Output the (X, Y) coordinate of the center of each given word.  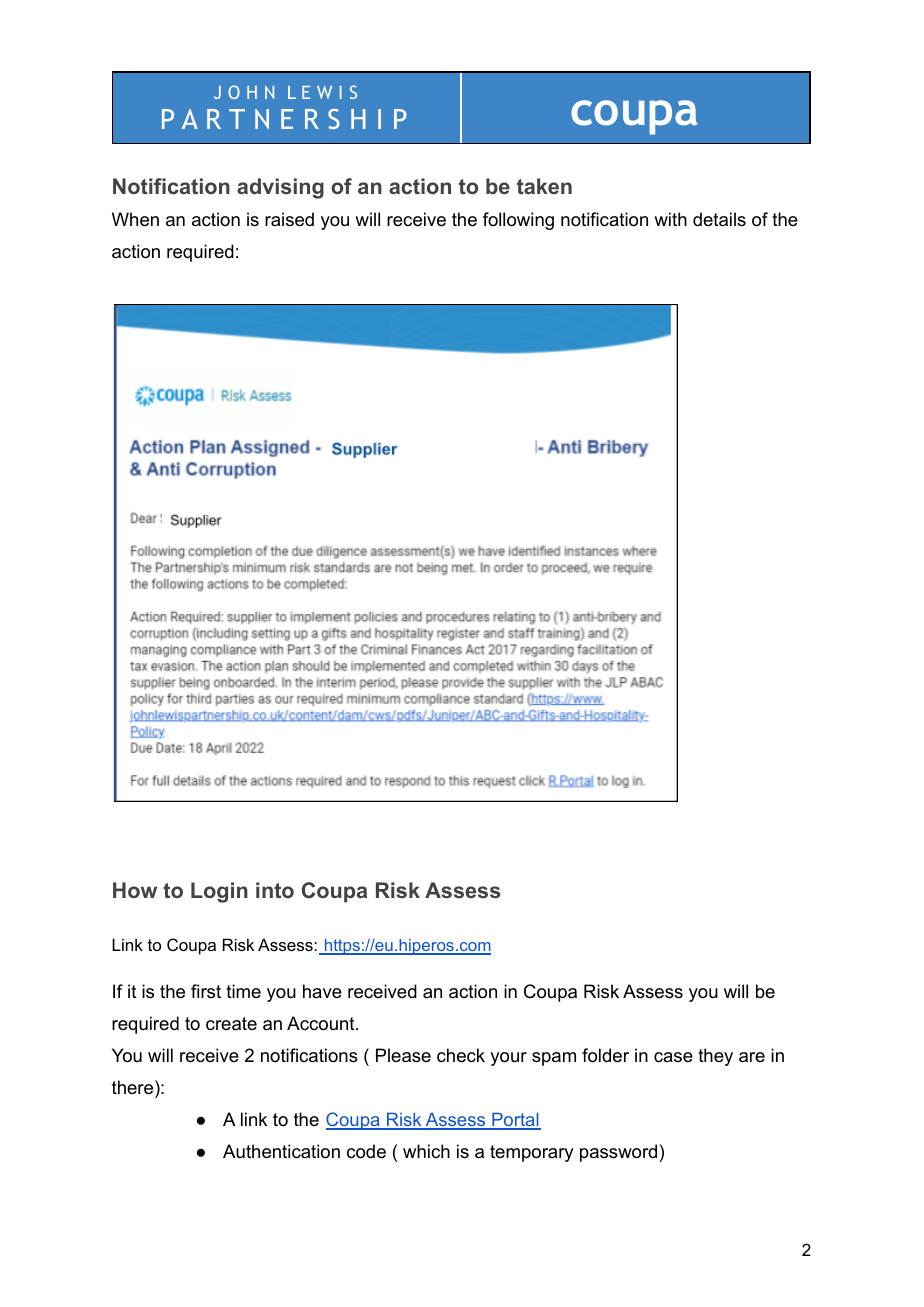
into (275, 890)
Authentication (281, 1151)
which (426, 1151)
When (135, 219)
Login (219, 892)
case (673, 1057)
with (670, 219)
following (518, 221)
